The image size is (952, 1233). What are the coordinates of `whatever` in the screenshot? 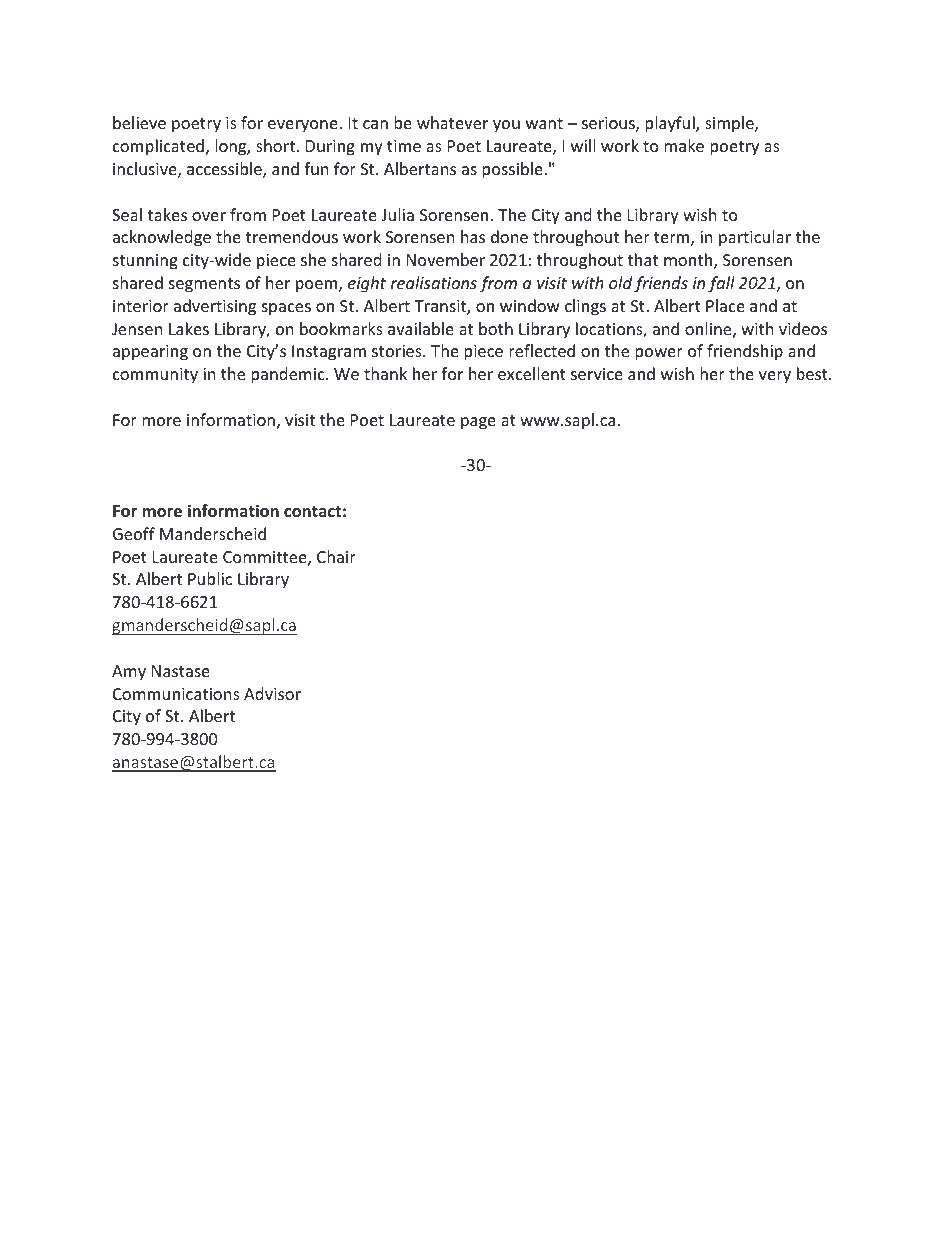 It's located at (452, 122).
